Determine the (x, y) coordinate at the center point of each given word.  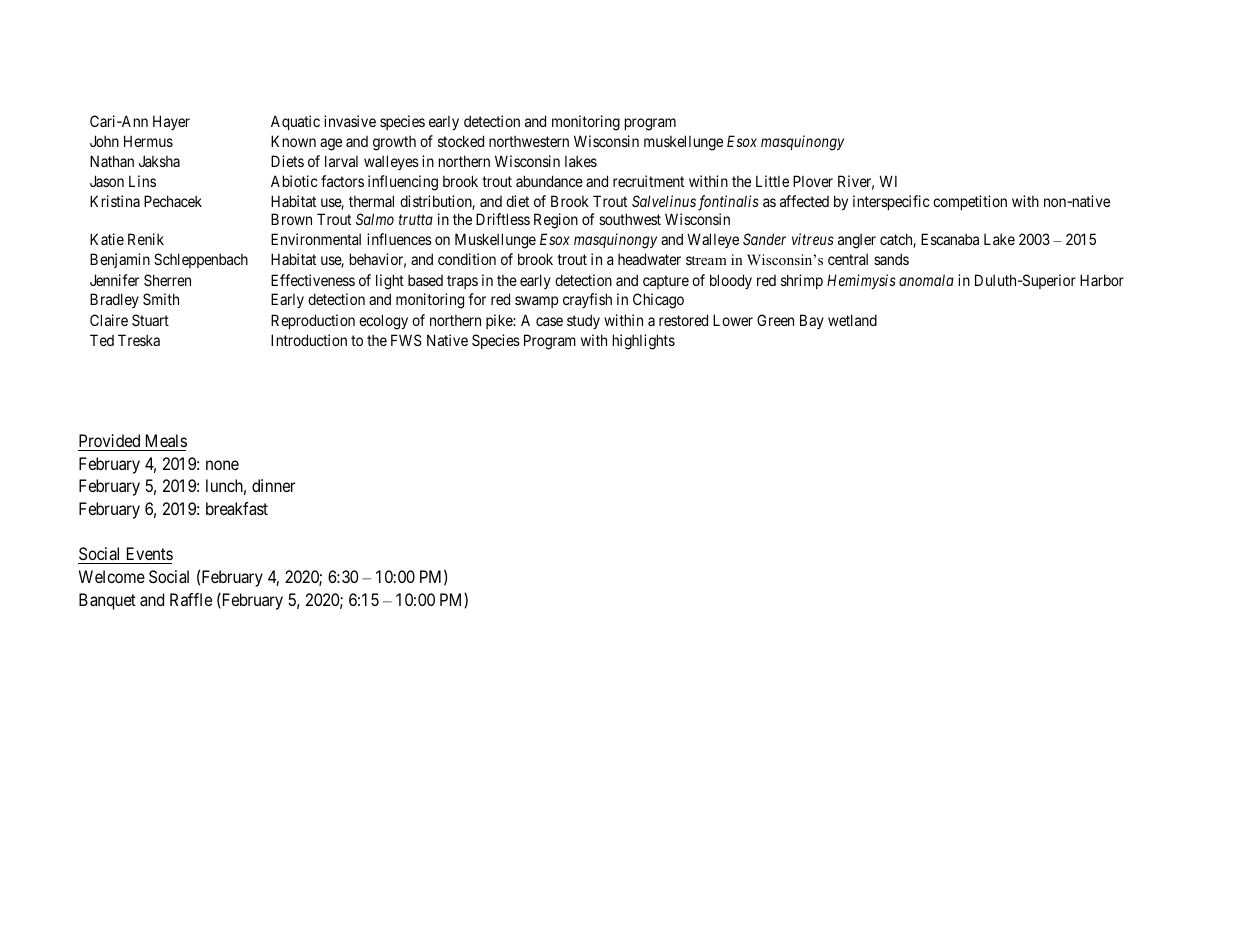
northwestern (529, 141)
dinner (273, 485)
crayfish (587, 300)
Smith (161, 299)
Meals (166, 440)
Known (293, 141)
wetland (852, 320)
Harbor (1102, 280)
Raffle (191, 599)
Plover (813, 181)
